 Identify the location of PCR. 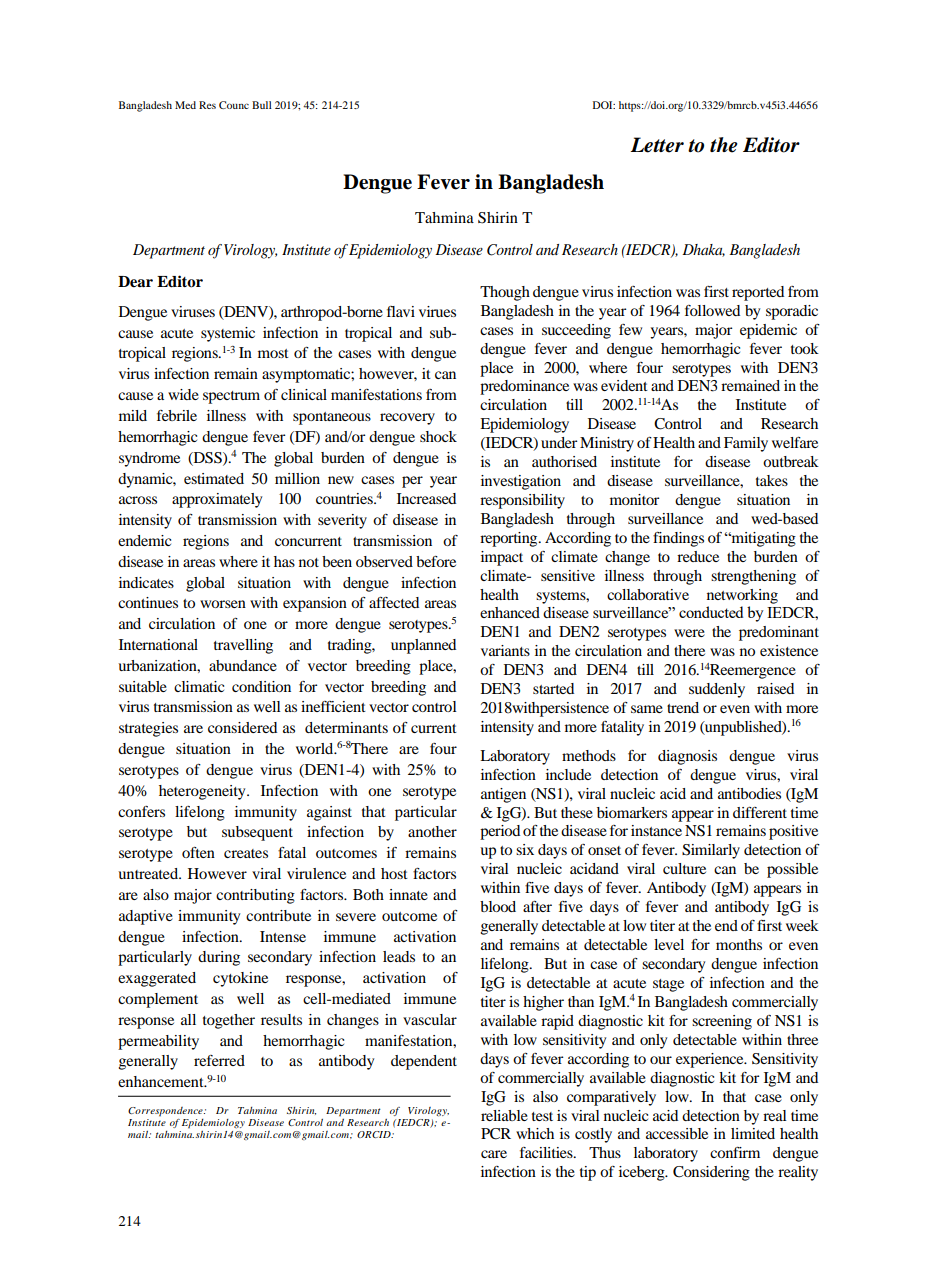
(496, 1134).
